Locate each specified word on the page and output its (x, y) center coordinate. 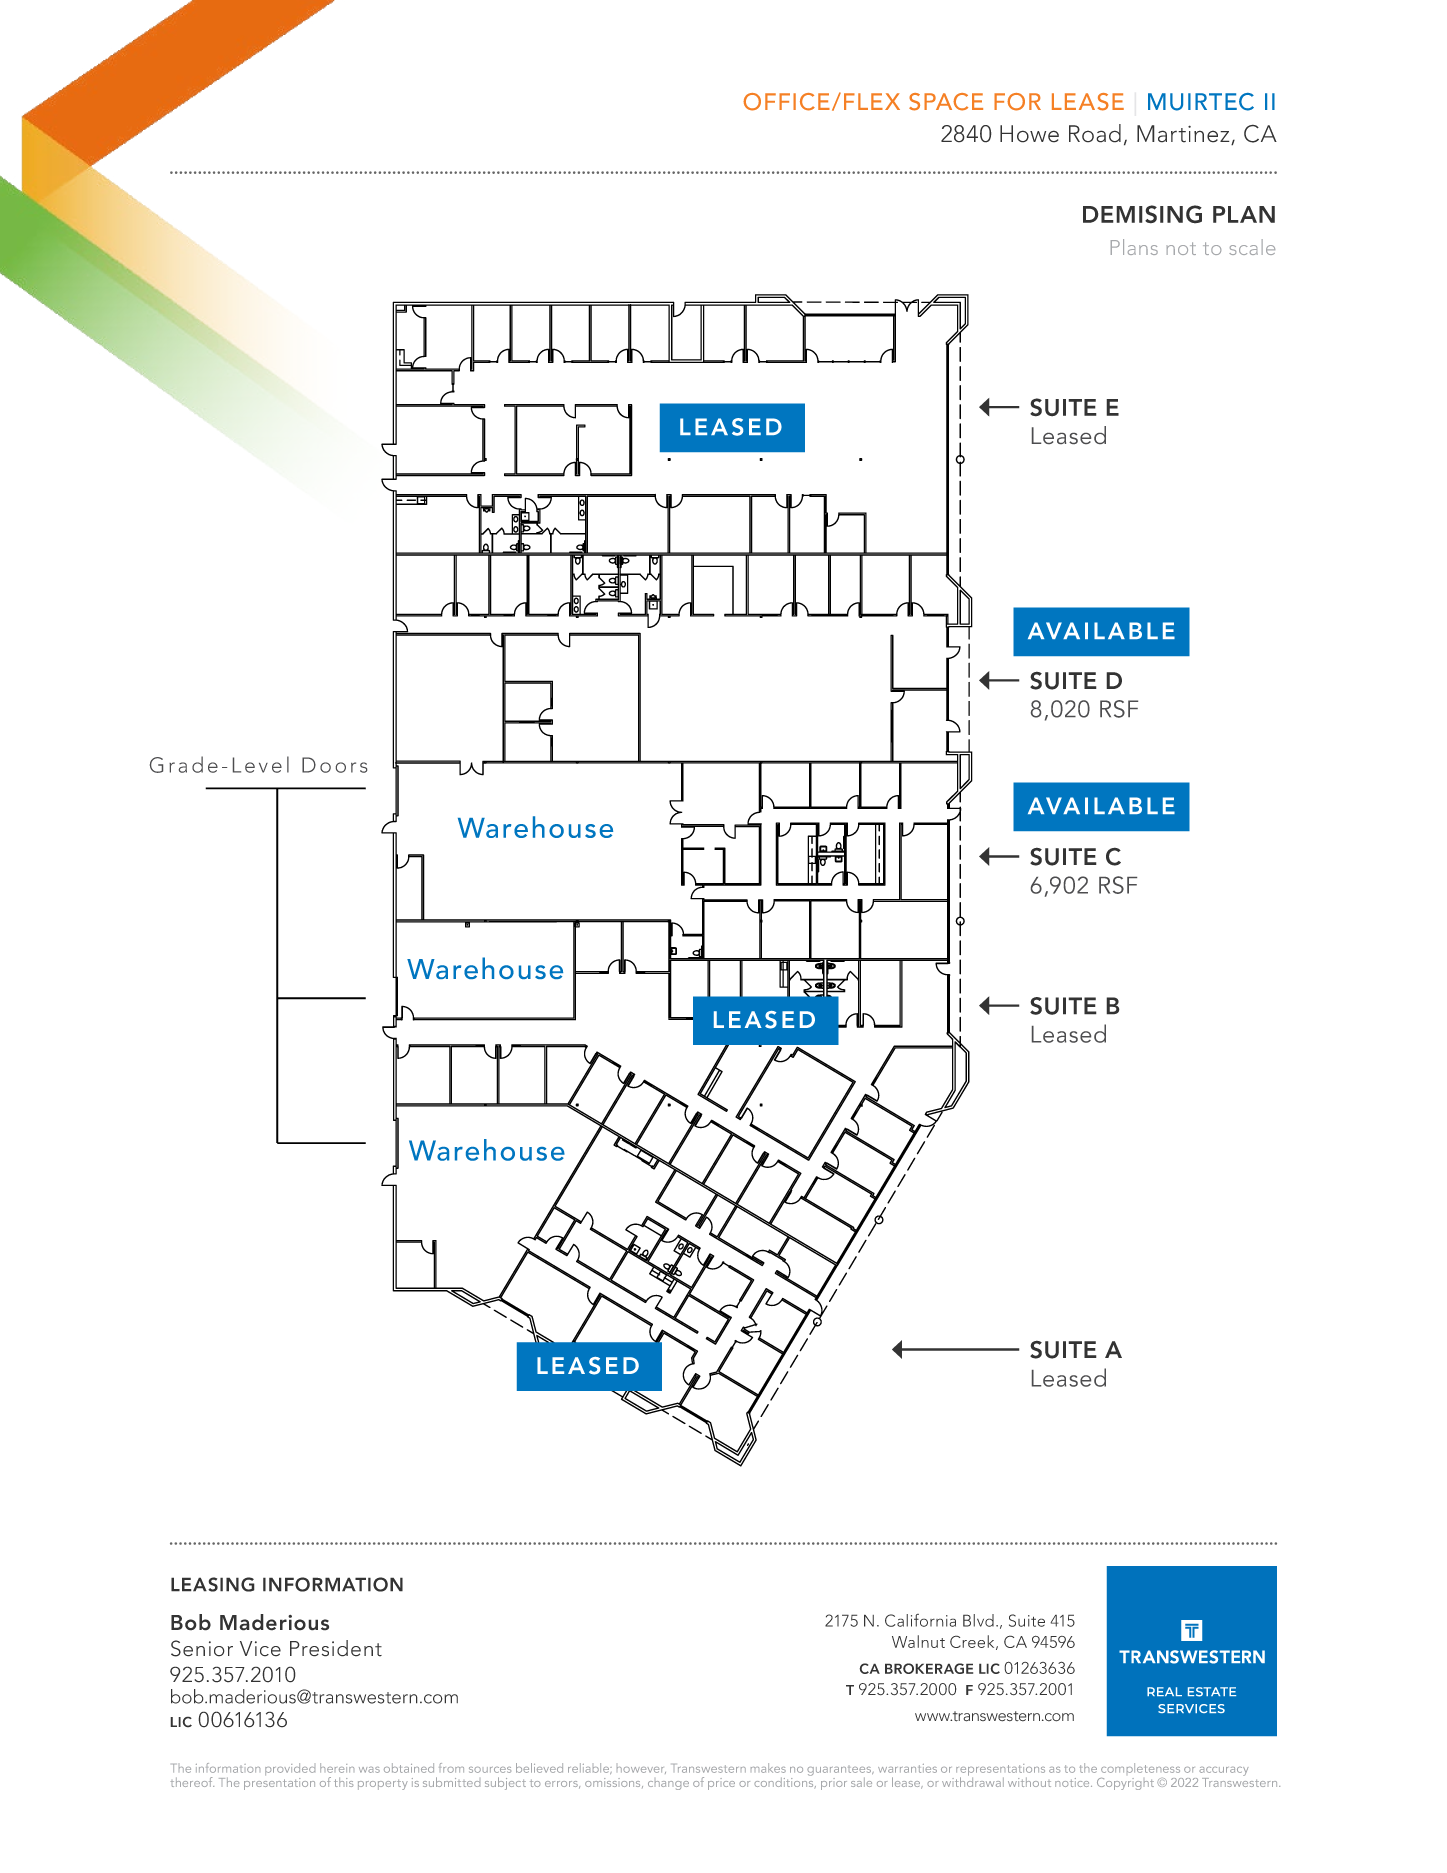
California (920, 1620)
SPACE (946, 102)
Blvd (978, 1620)
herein (337, 1768)
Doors (334, 765)
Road (1095, 133)
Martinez (1184, 135)
